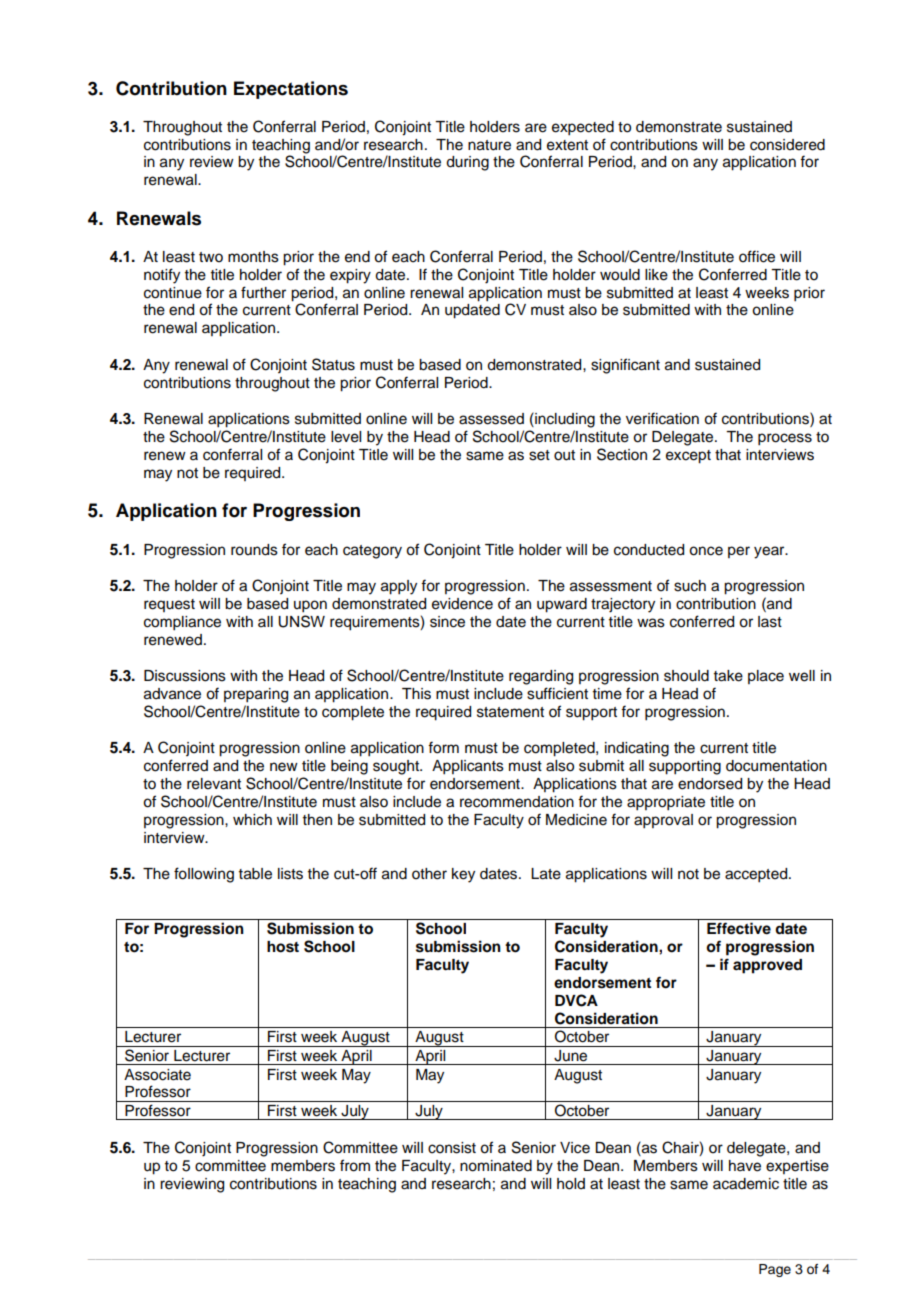  I want to click on accepted, so click(757, 875).
